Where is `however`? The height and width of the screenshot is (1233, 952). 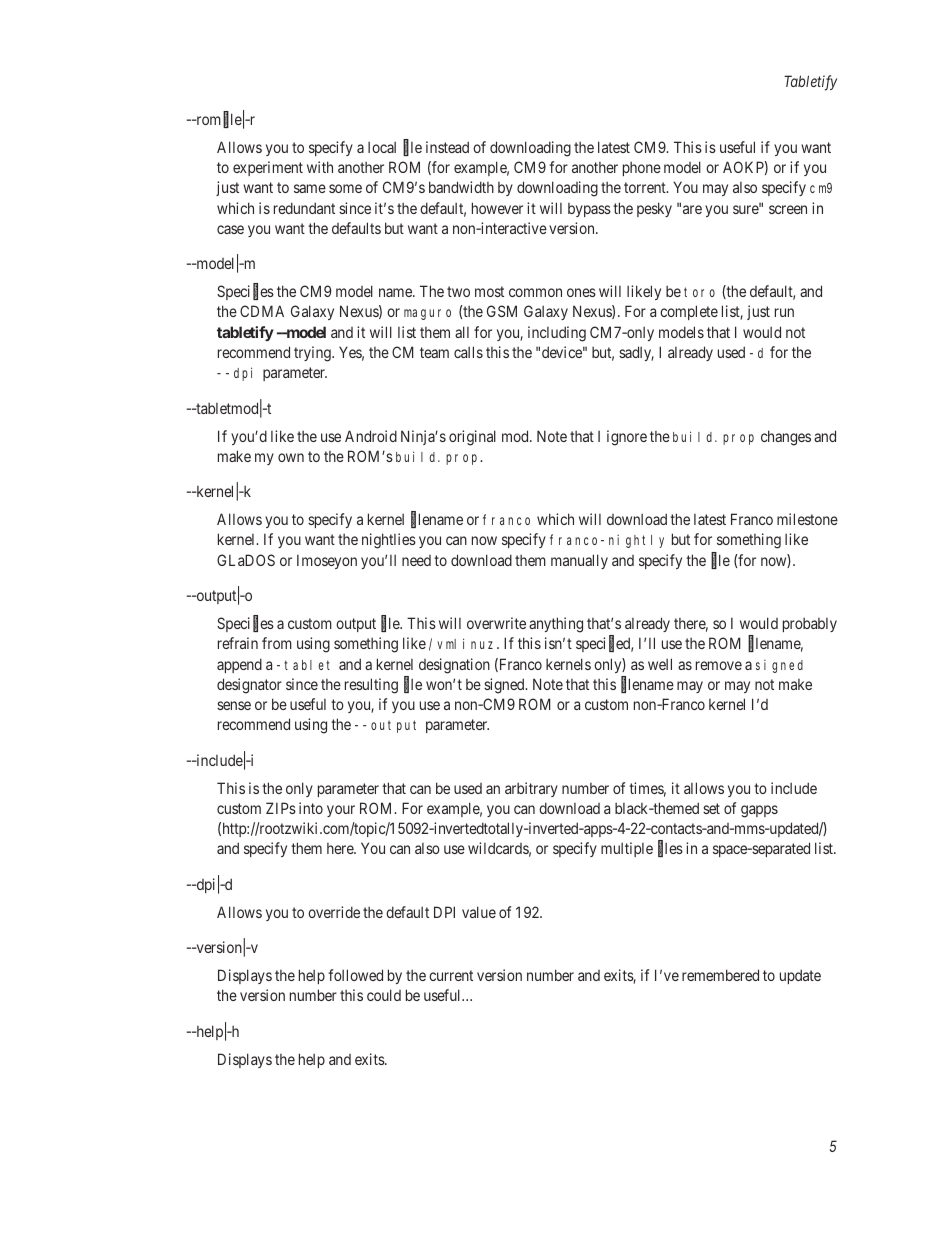 however is located at coordinates (497, 208).
